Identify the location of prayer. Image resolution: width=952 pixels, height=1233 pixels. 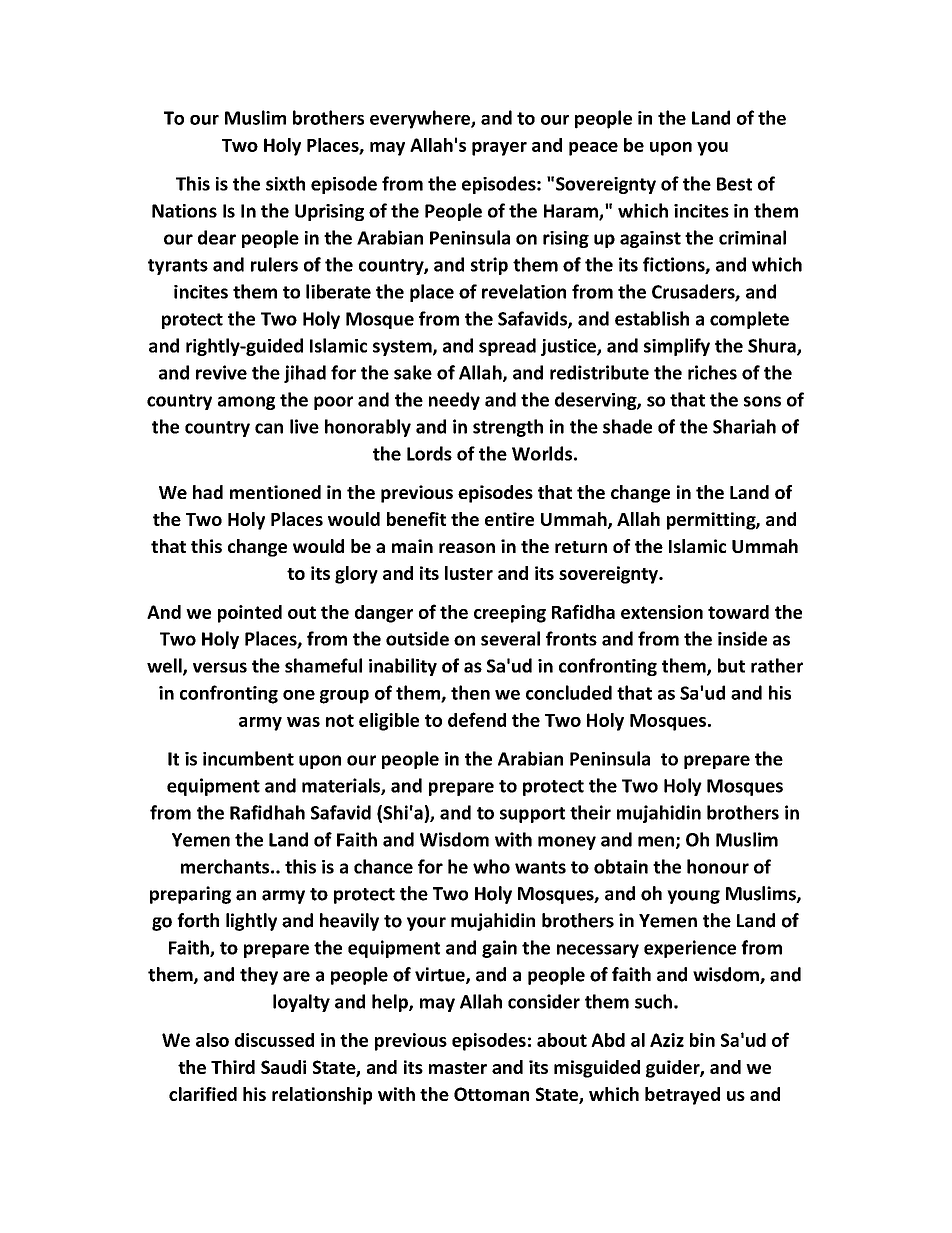
(499, 149).
